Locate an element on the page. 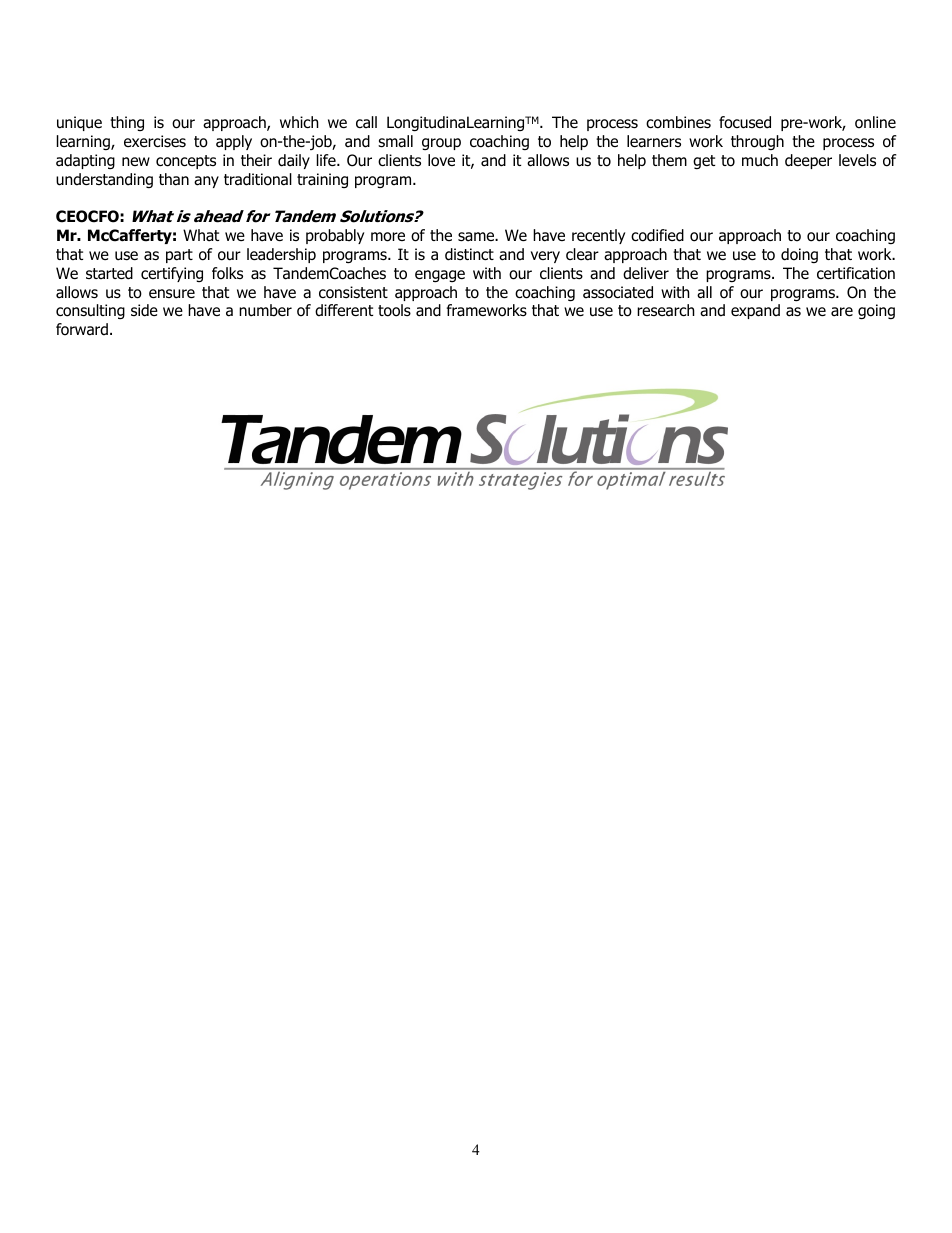 This document has width=952, height=1233. thing is located at coordinates (127, 123).
